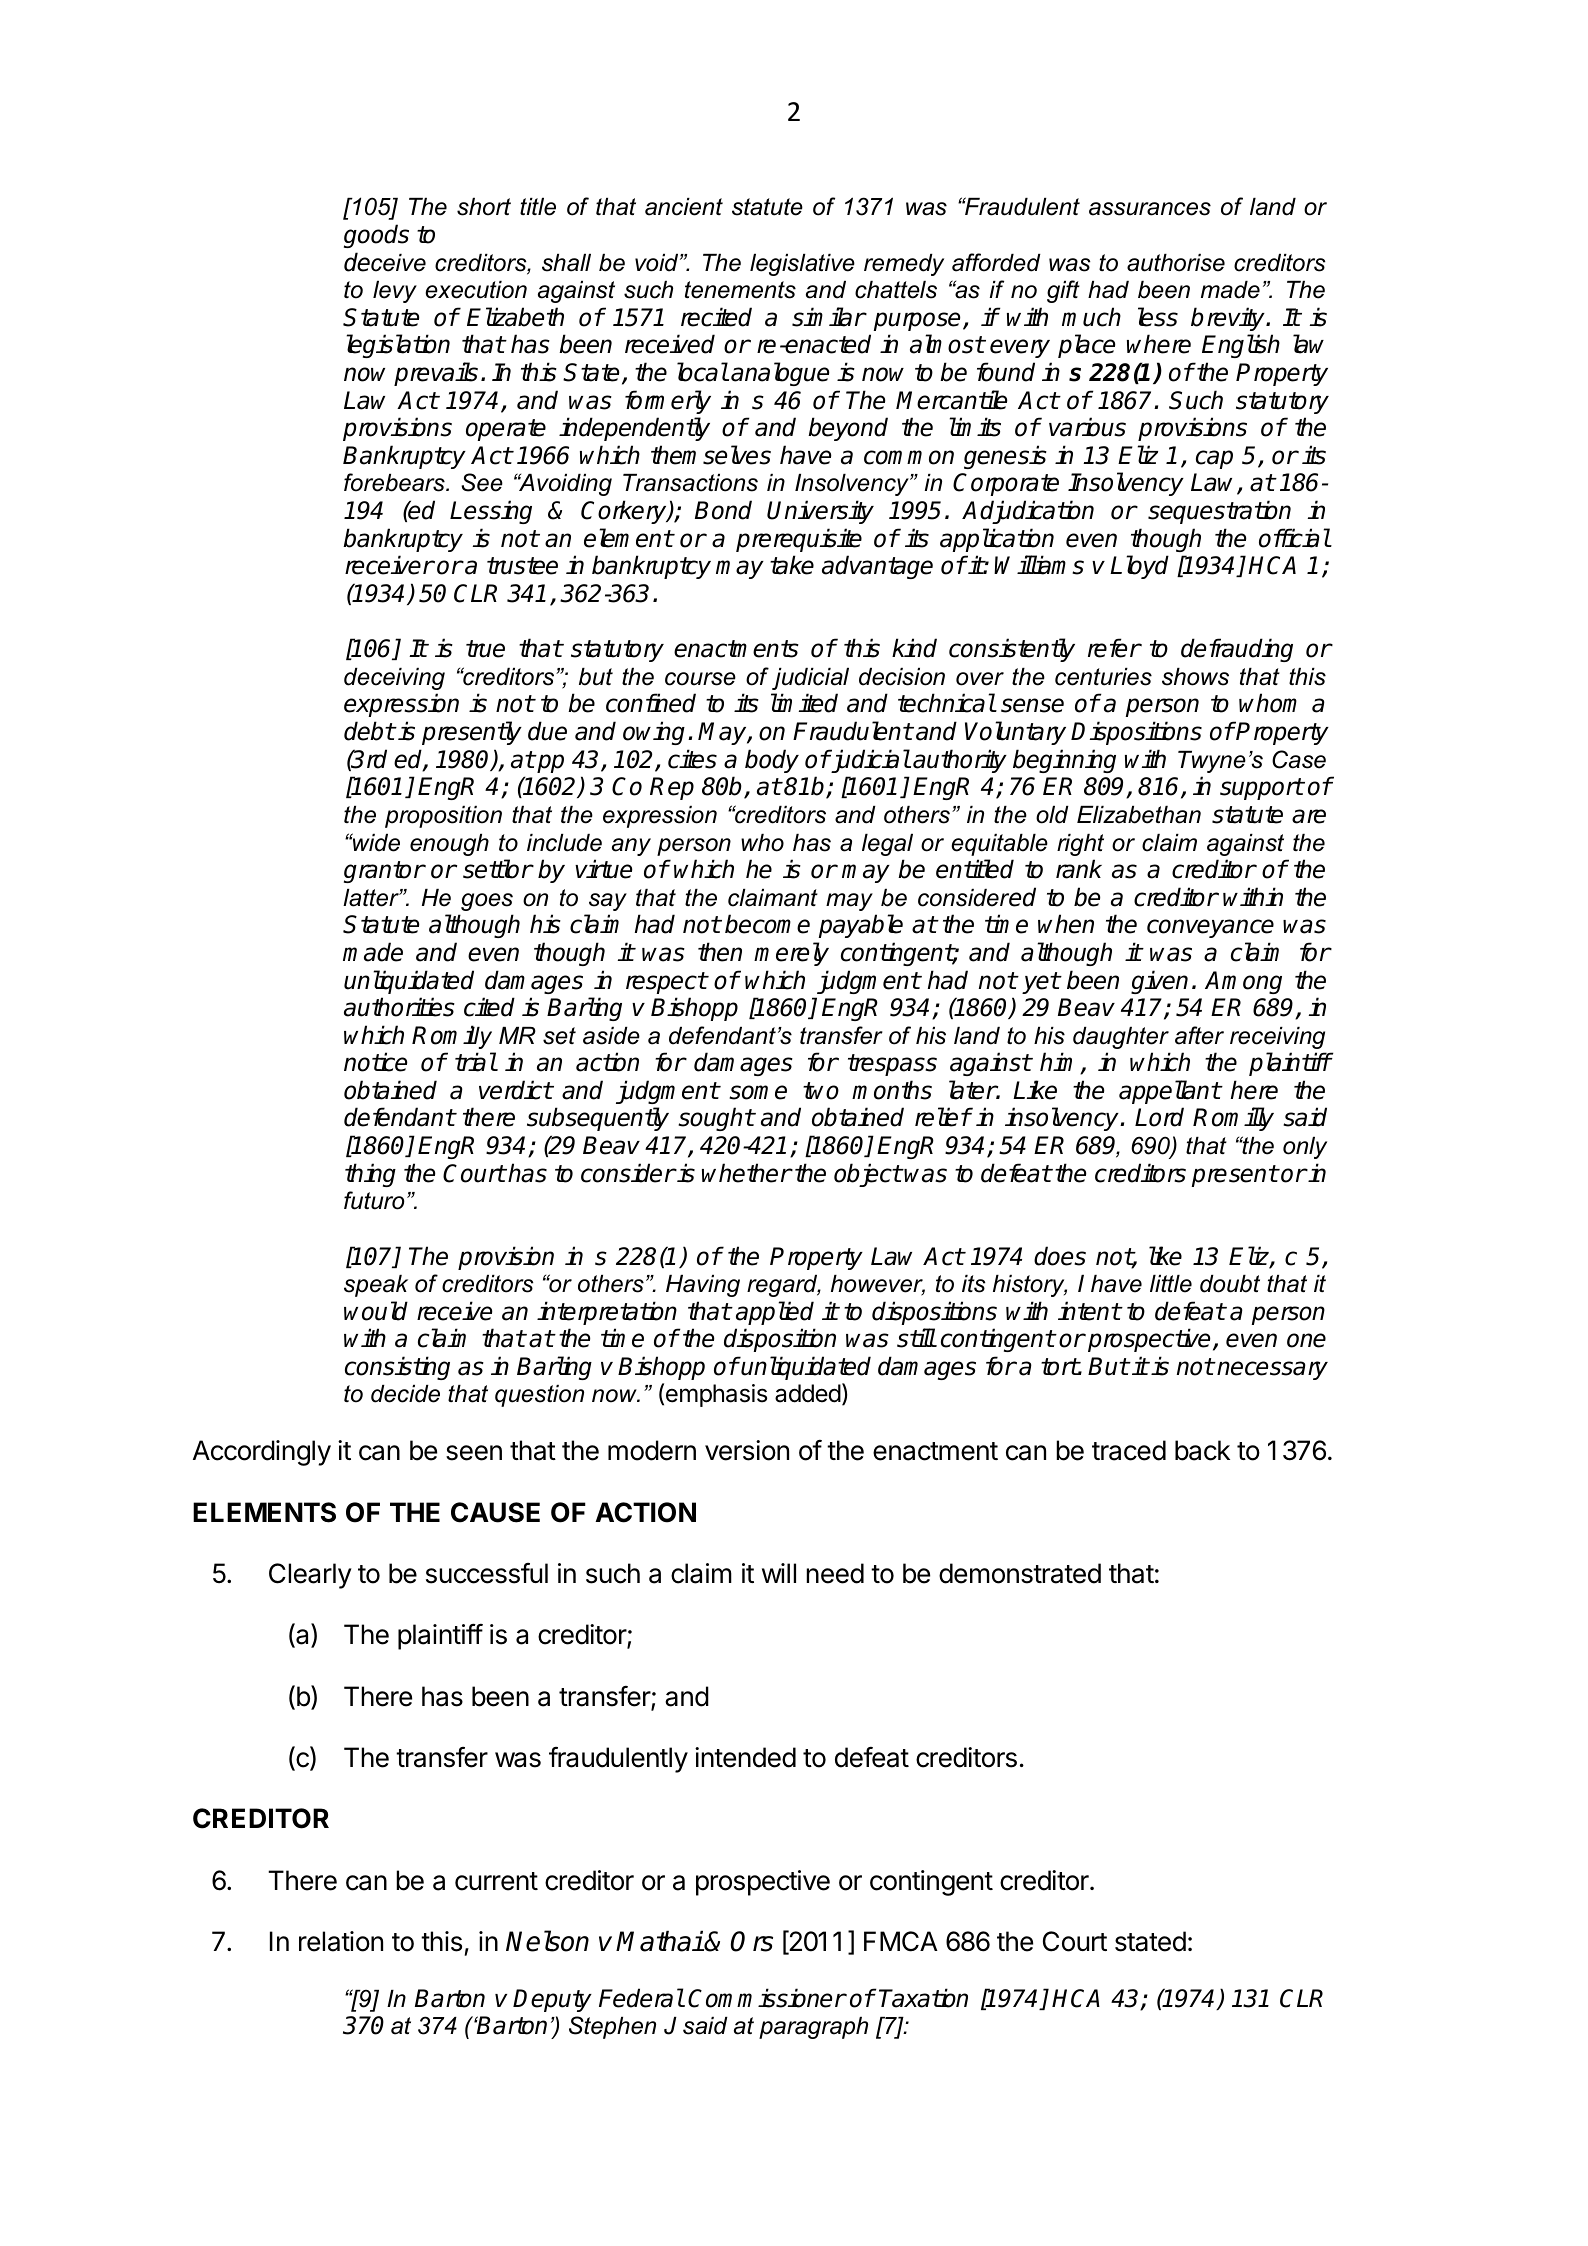 The width and height of the image is (1588, 2246). What do you see at coordinates (758, 1092) in the image?
I see `some` at bounding box center [758, 1092].
